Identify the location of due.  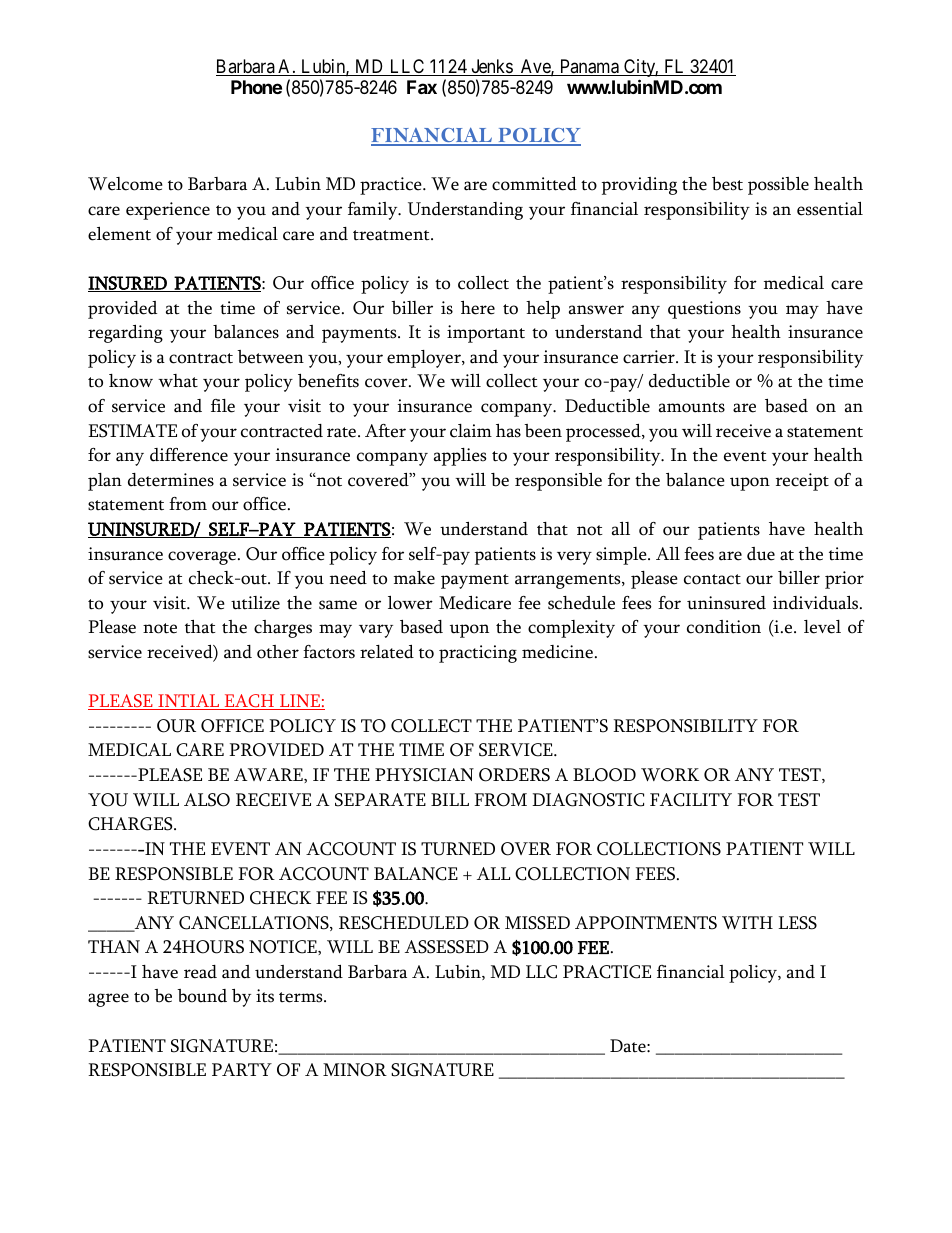
(761, 554).
